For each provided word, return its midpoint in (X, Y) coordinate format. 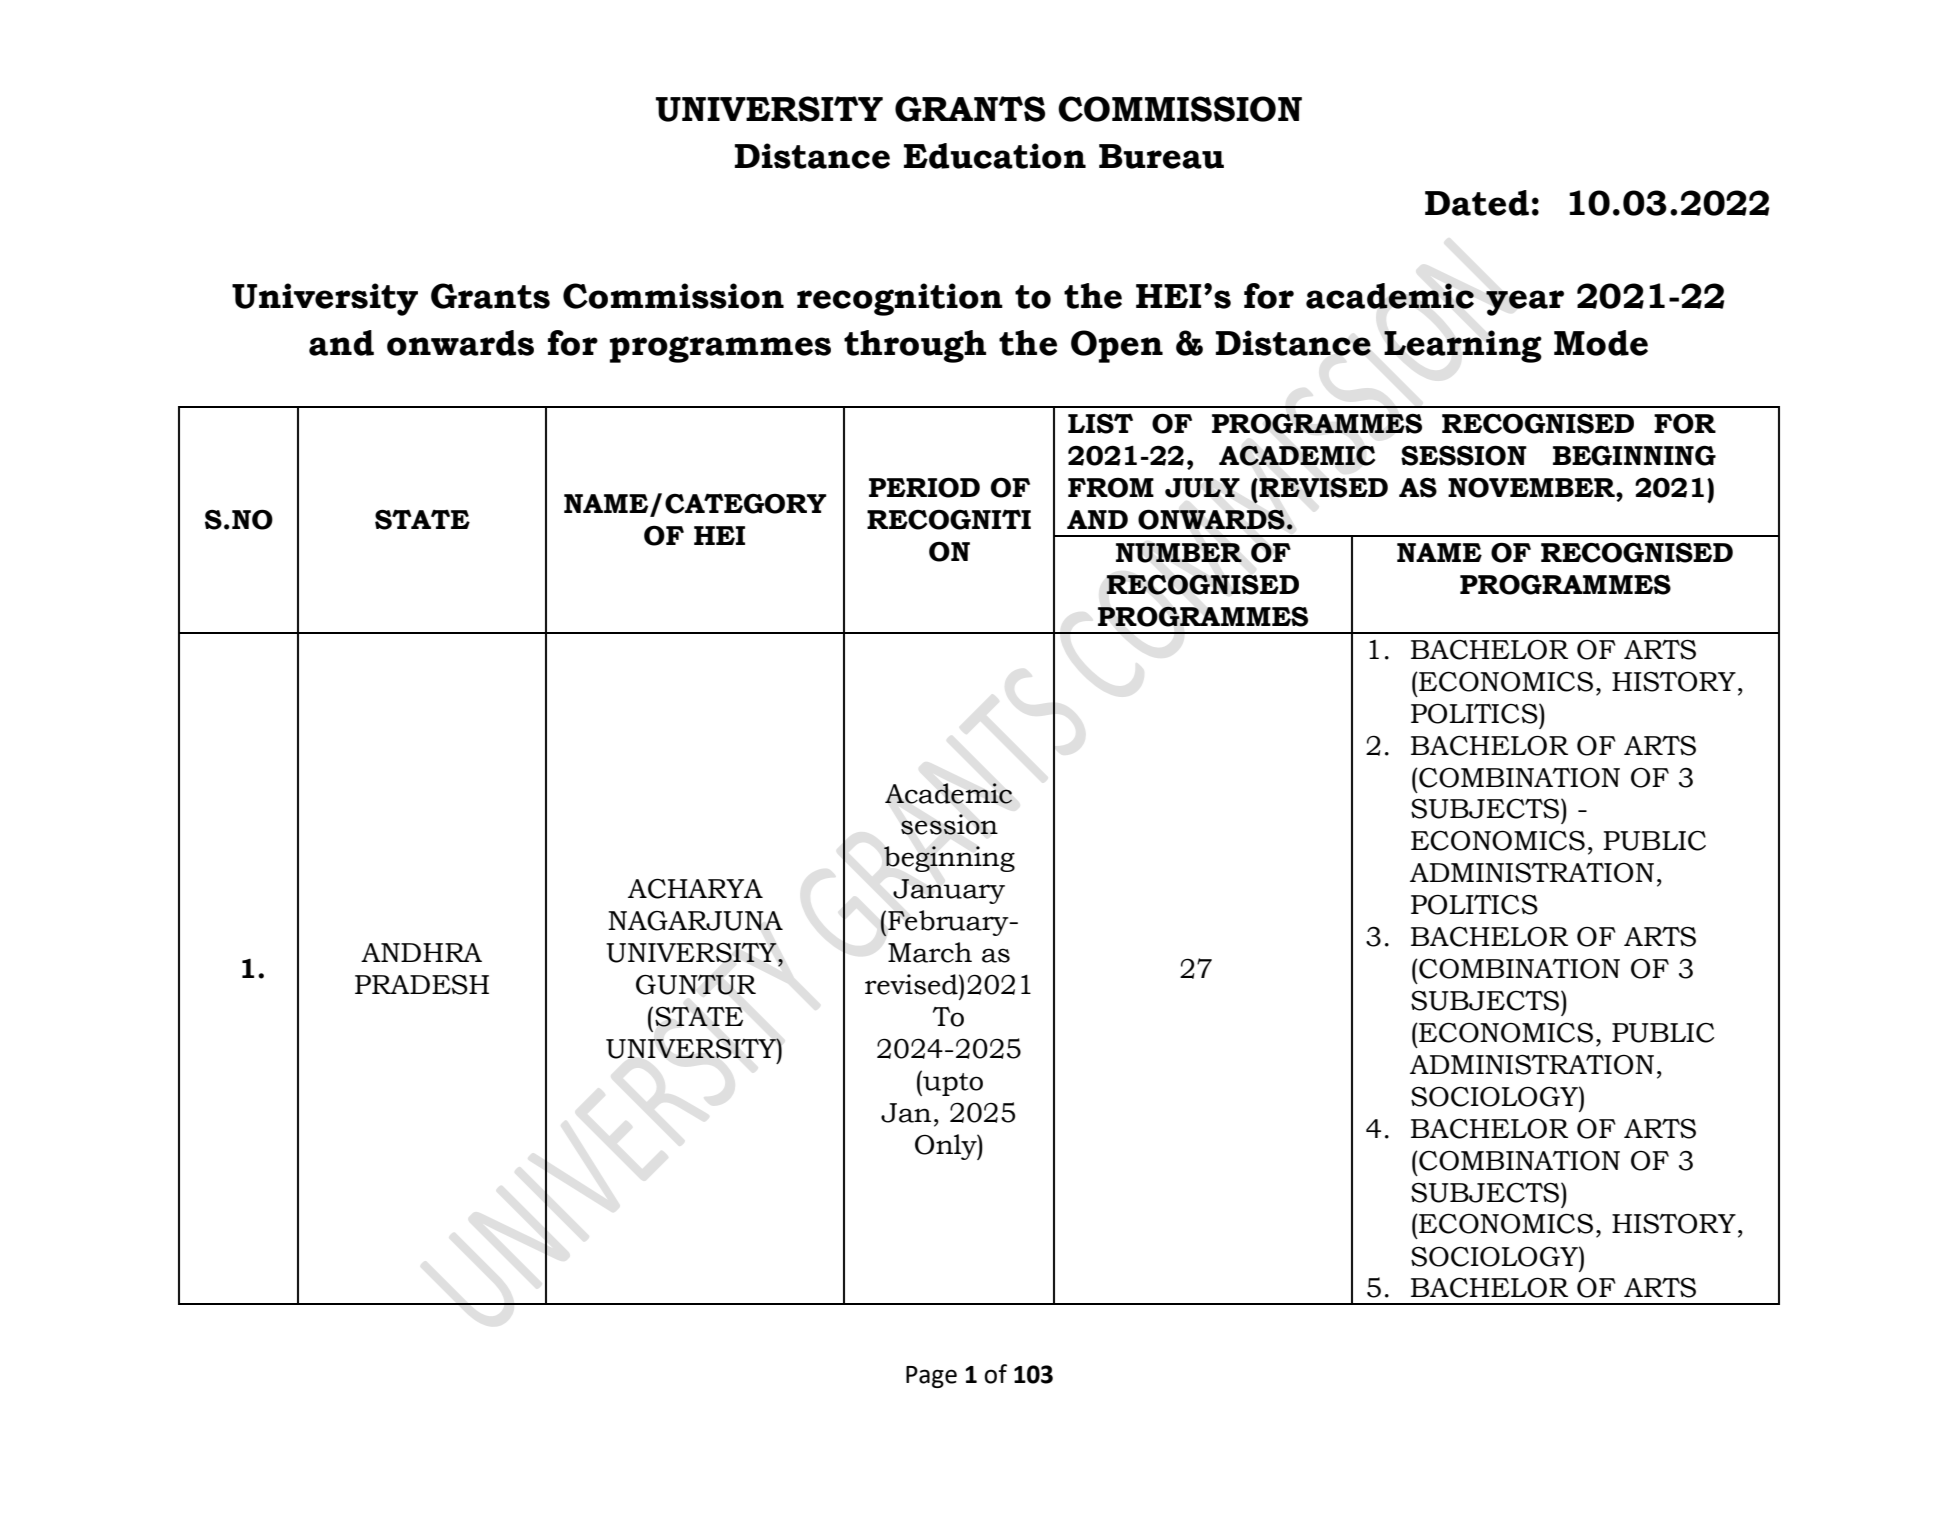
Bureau (1161, 156)
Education (995, 156)
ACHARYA (695, 889)
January (949, 891)
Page (931, 1377)
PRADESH (422, 985)
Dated (1477, 203)
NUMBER (1179, 553)
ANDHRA (421, 952)
